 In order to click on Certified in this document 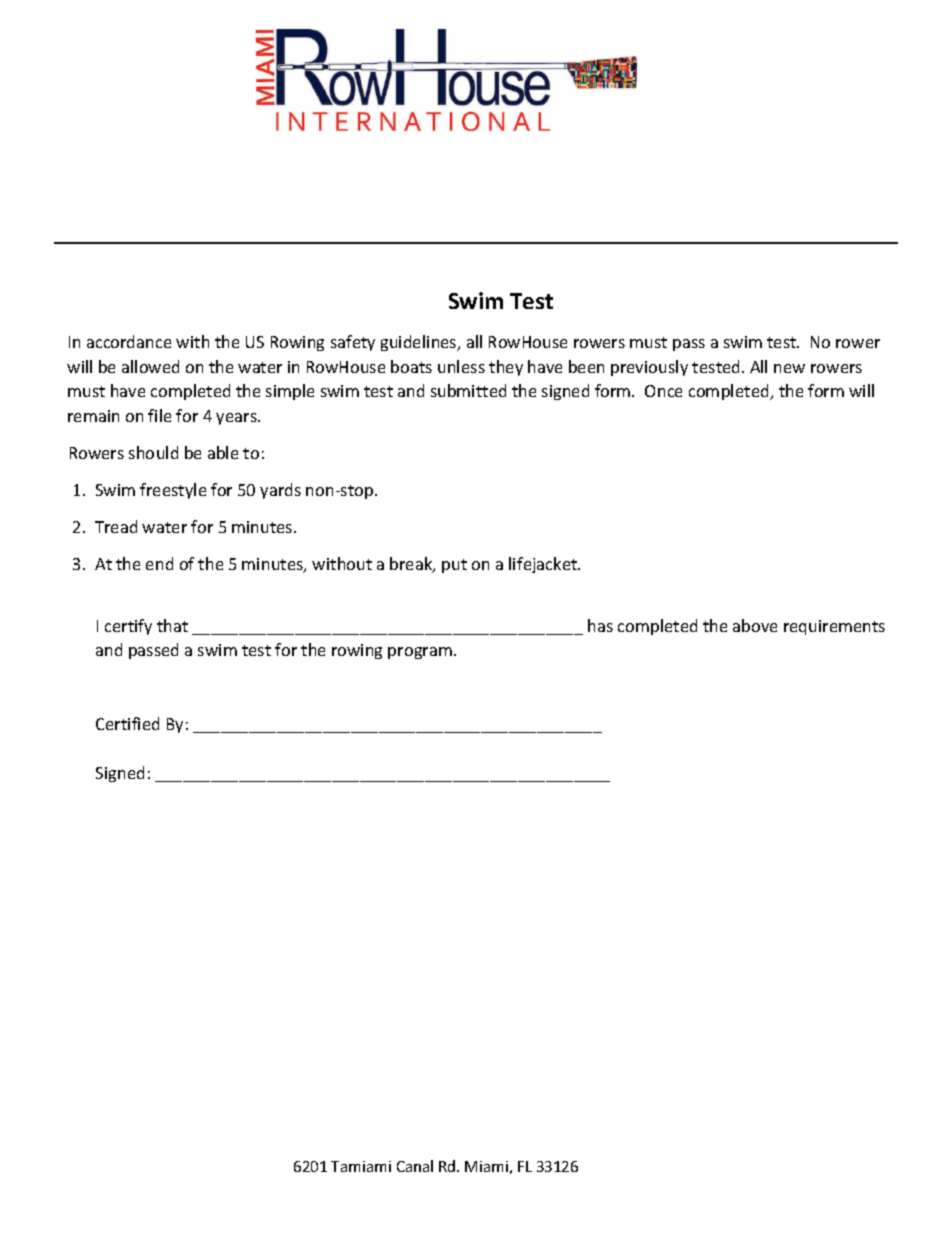, I will do `click(127, 723)`.
